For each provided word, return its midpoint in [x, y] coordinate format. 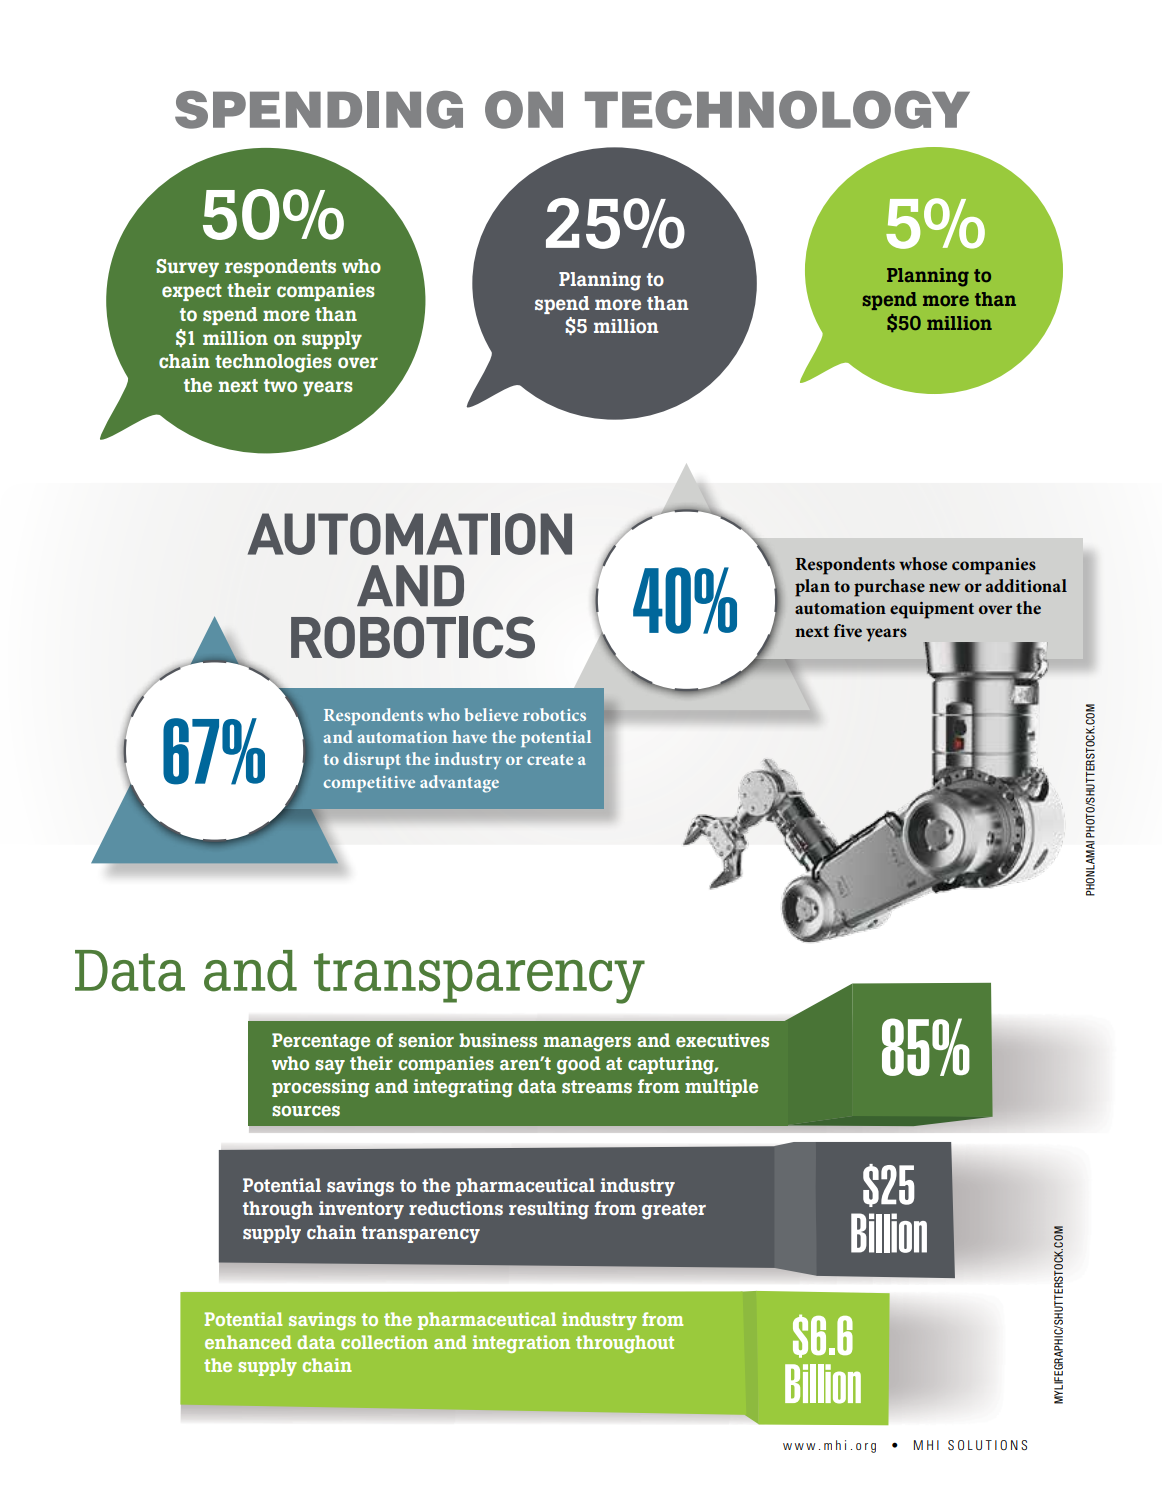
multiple [721, 1088]
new [944, 587]
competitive [369, 784]
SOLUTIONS [987, 1445]
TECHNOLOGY [777, 110]
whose [923, 563]
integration [521, 1344]
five [848, 630]
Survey [187, 268]
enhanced [248, 1342]
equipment [932, 610]
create [550, 759]
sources [306, 1111]
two [280, 385]
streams [597, 1087]
